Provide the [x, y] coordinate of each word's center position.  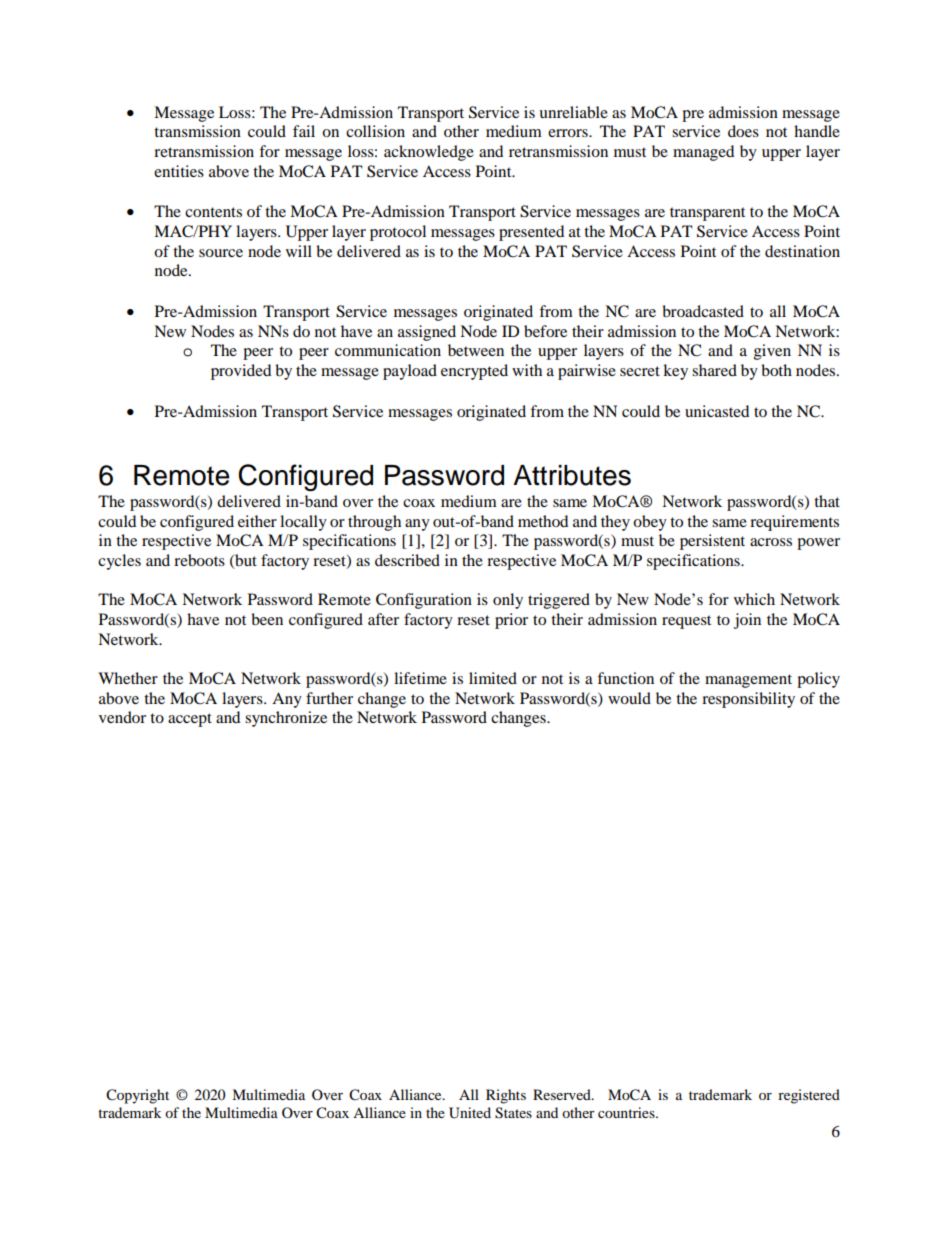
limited [493, 678]
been [267, 619]
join [747, 621]
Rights [506, 1096]
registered [809, 1096]
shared [714, 370]
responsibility [748, 700]
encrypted [474, 372]
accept [190, 720]
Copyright [137, 1096]
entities [179, 171]
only [508, 601]
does [743, 131]
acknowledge [429, 153]
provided [241, 372]
